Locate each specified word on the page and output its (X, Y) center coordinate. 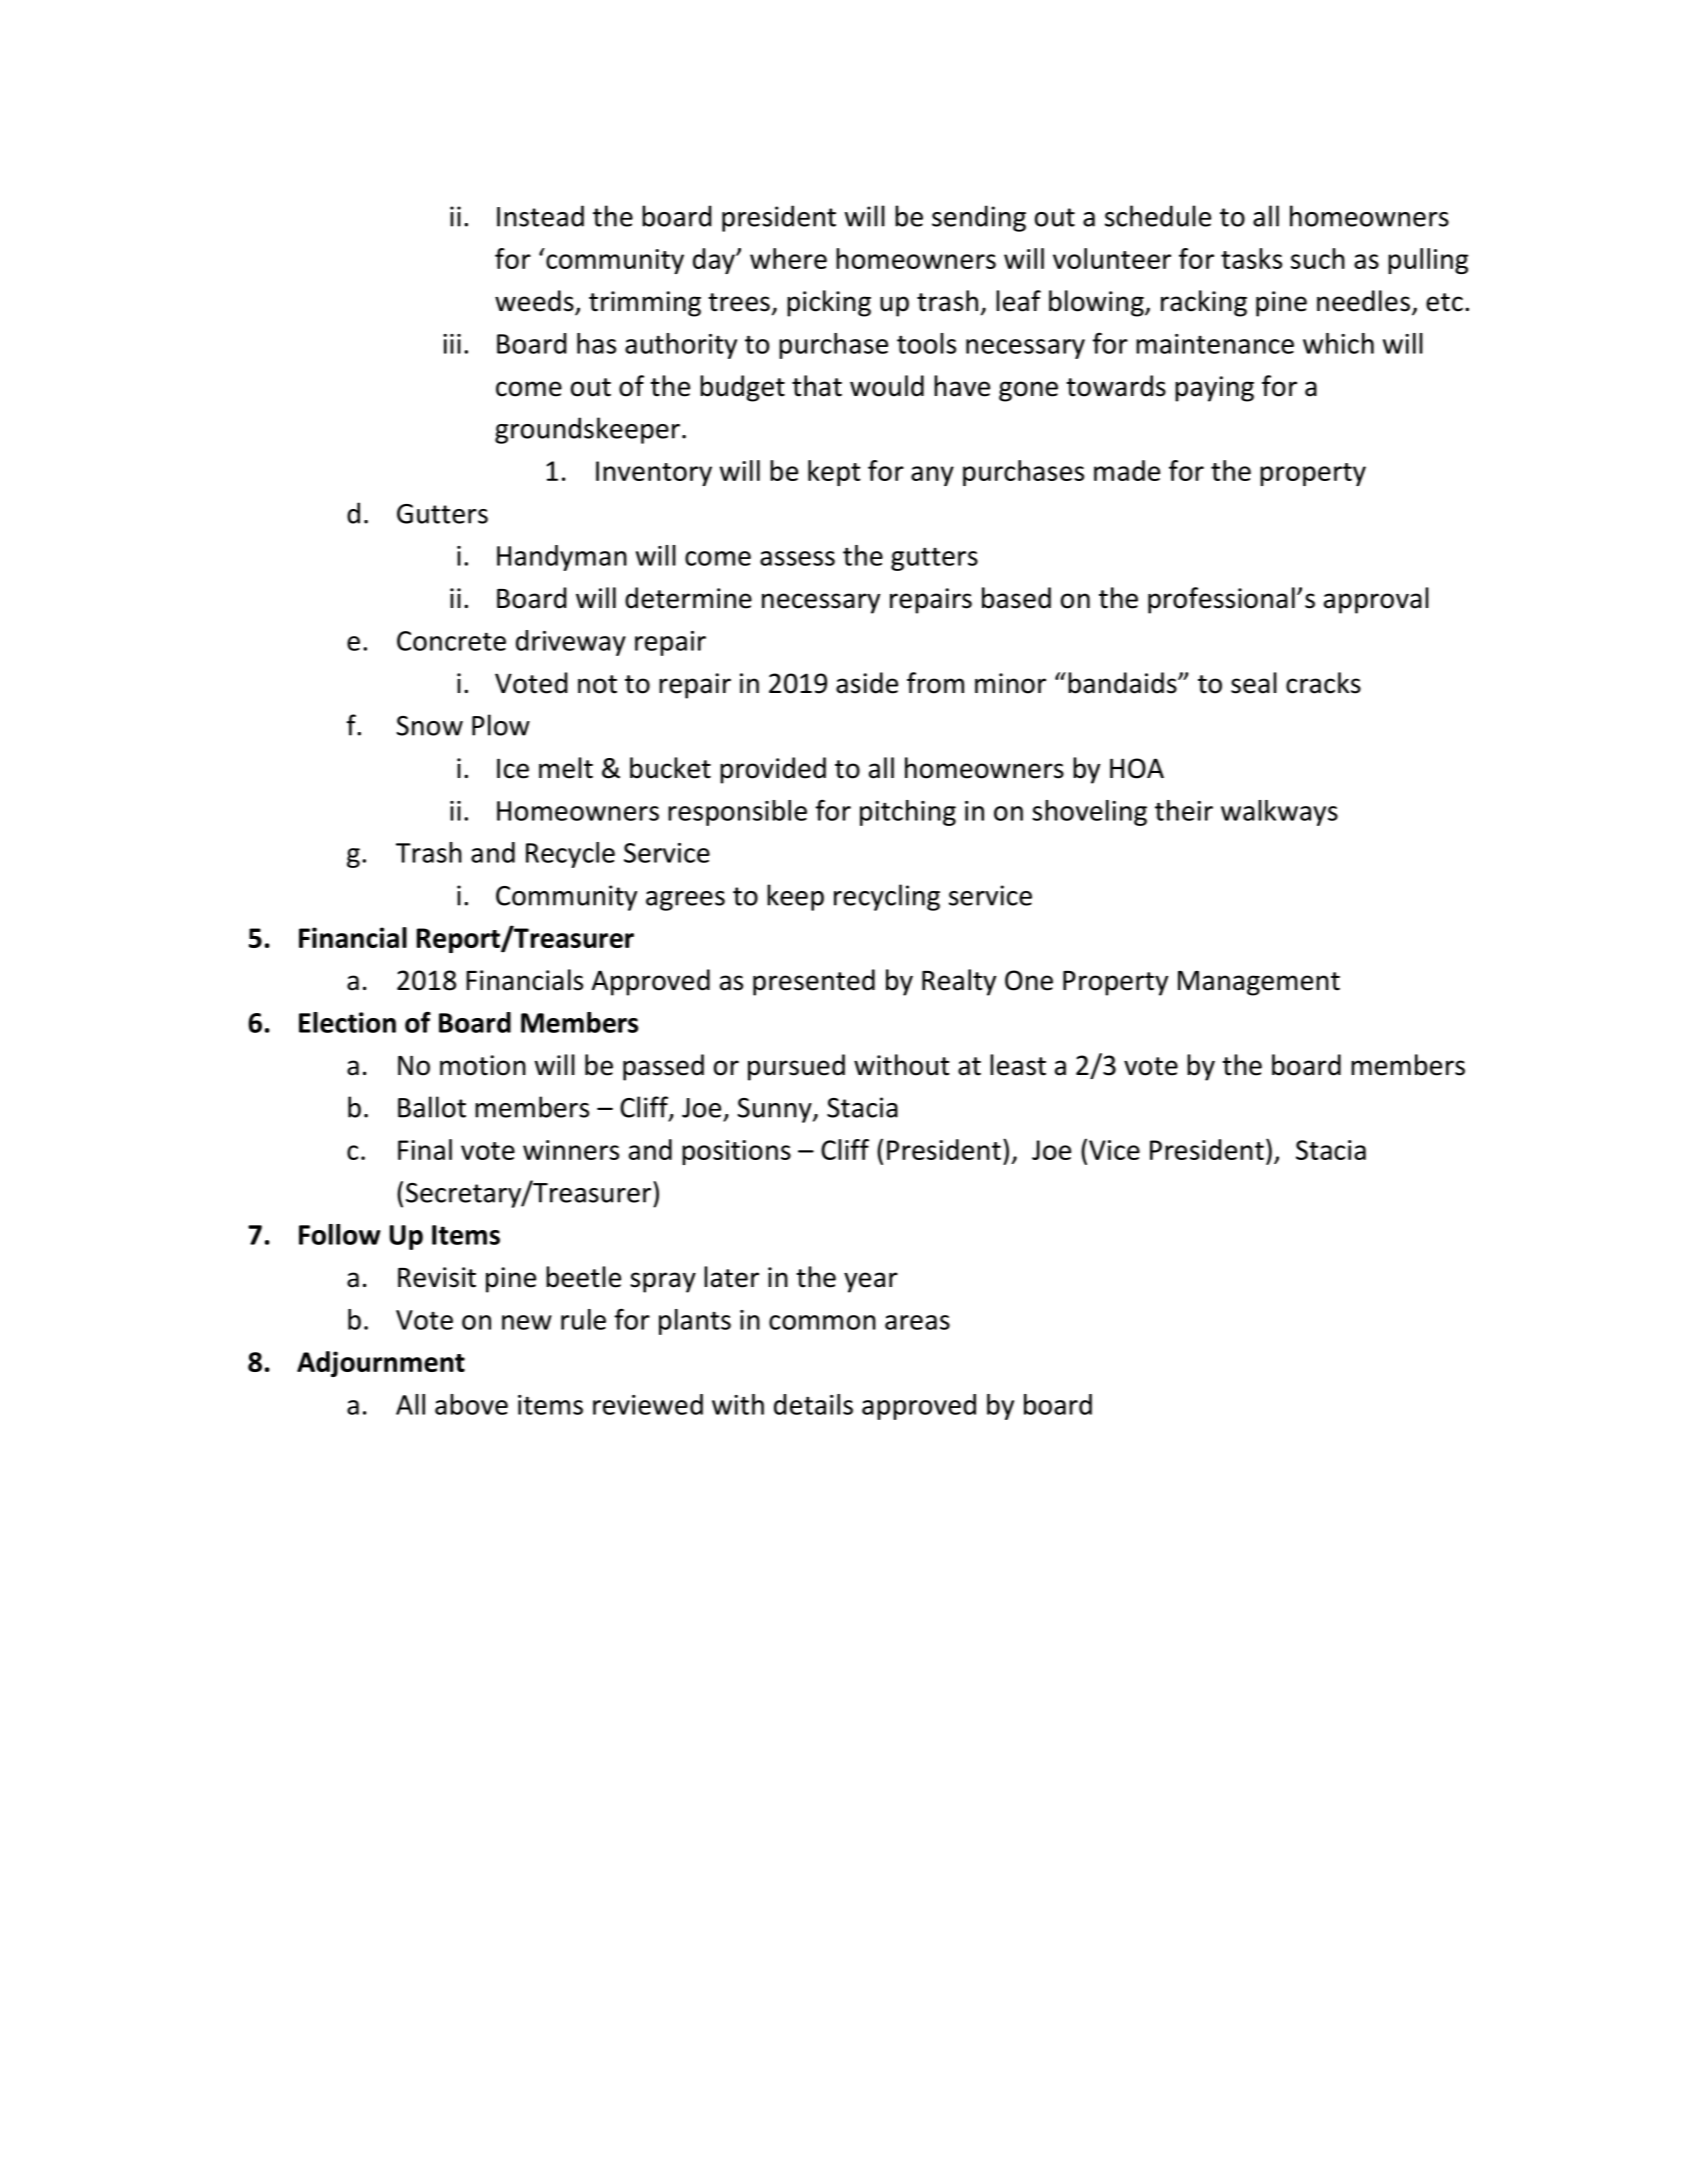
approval (1376, 600)
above (471, 1404)
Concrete (451, 641)
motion (483, 1065)
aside (867, 683)
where (788, 258)
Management (1259, 983)
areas (917, 1322)
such (1318, 258)
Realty (959, 982)
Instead (540, 216)
